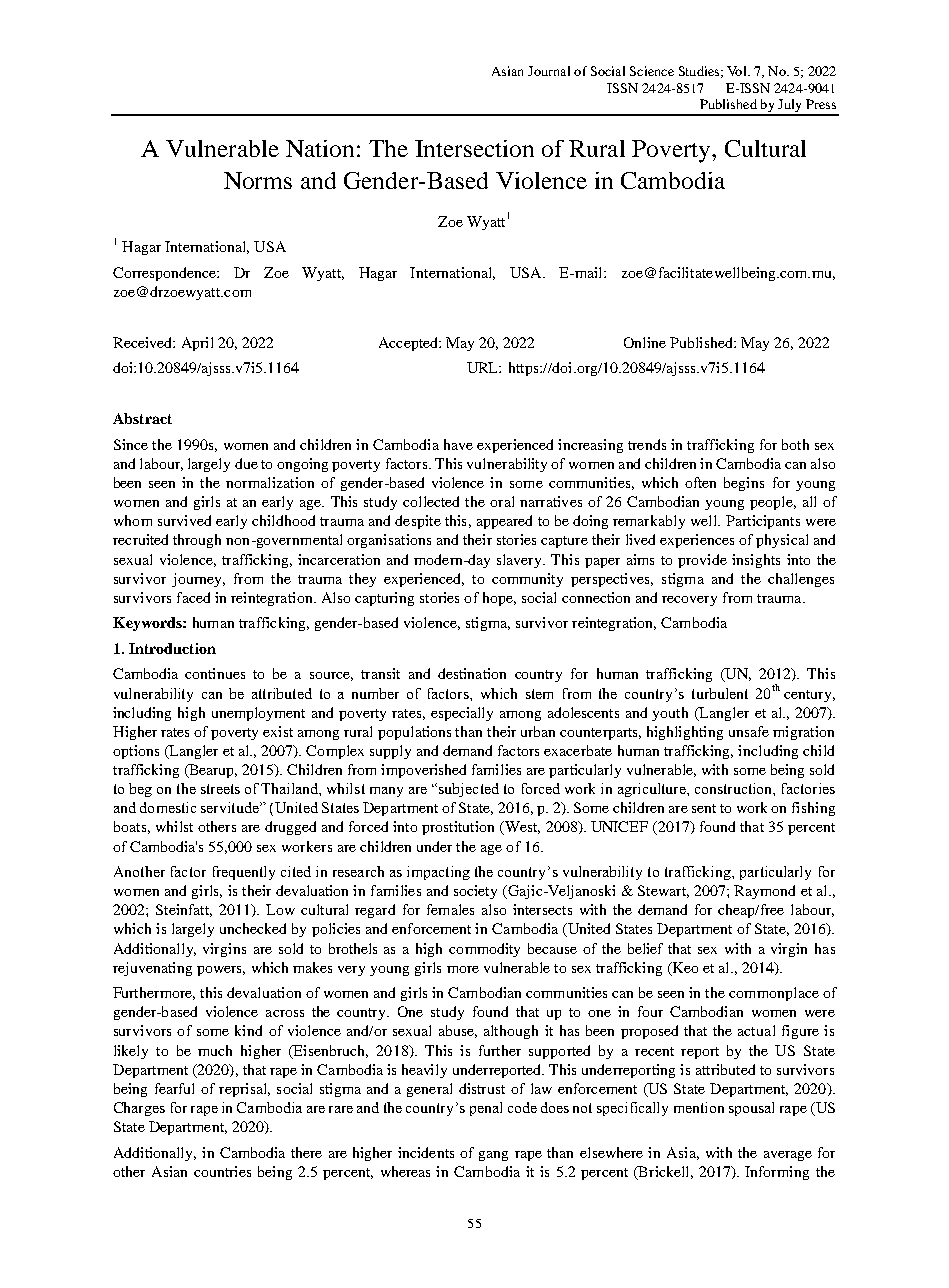 The image size is (949, 1288). What do you see at coordinates (258, 180) in the screenshot?
I see `Norms` at bounding box center [258, 180].
